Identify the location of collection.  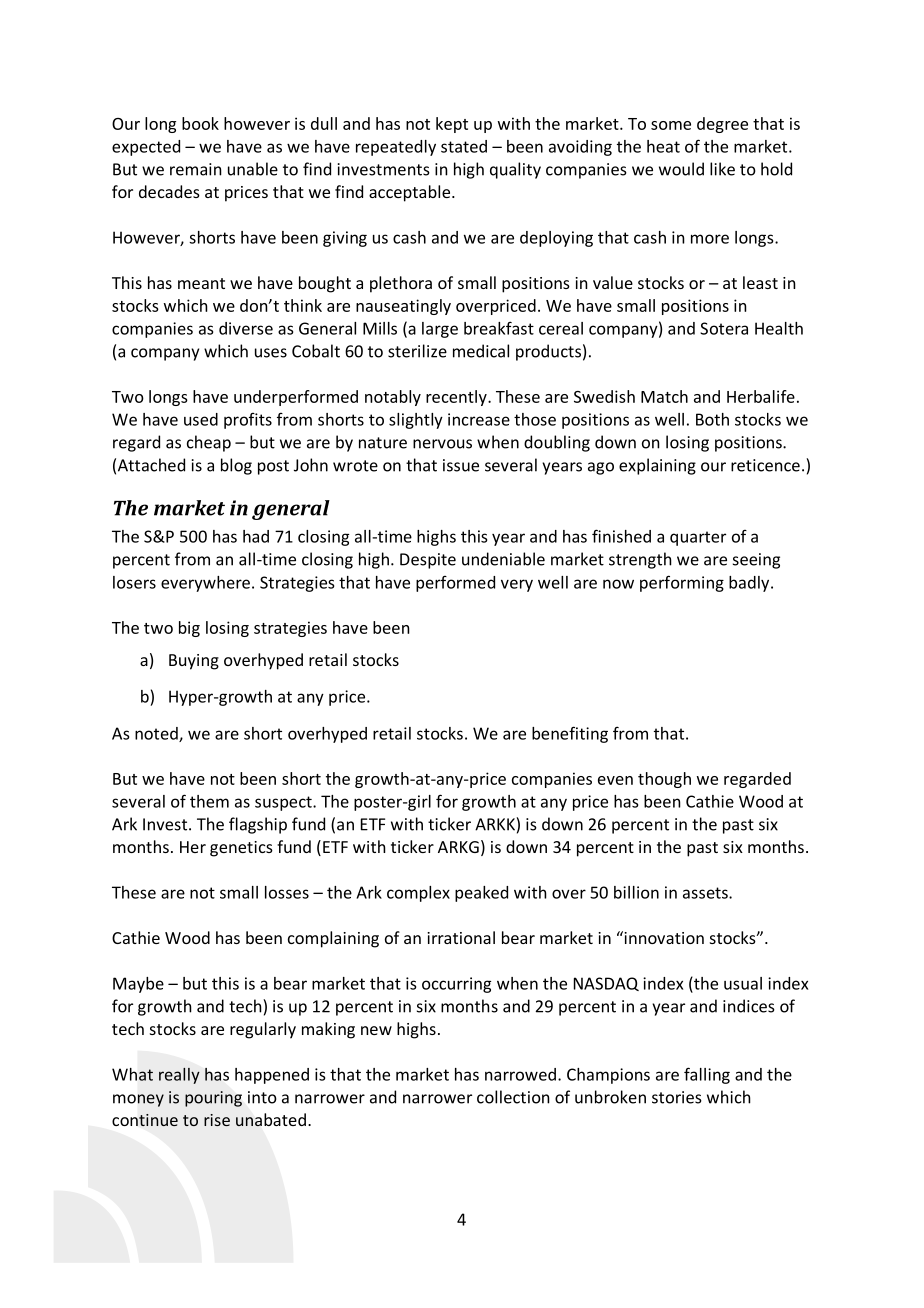
(513, 1097).
